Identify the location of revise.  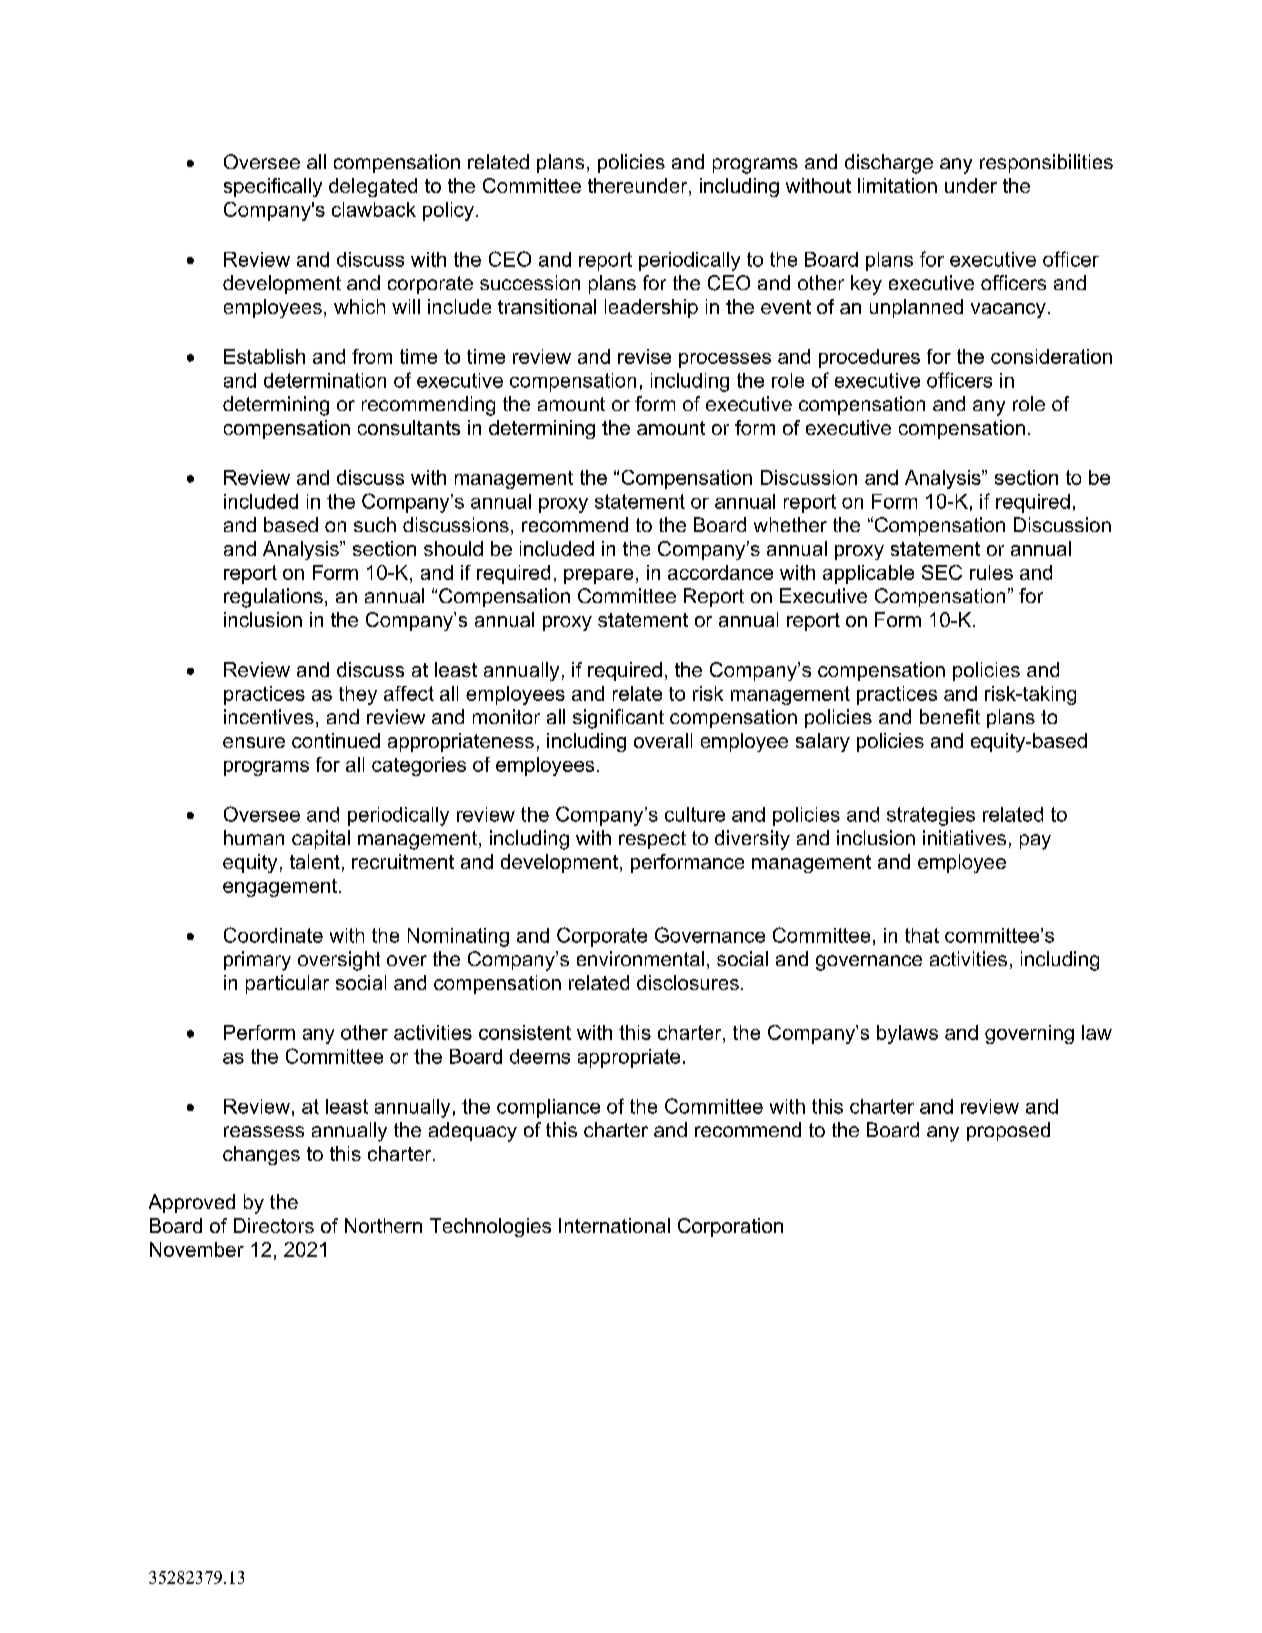
(644, 356).
